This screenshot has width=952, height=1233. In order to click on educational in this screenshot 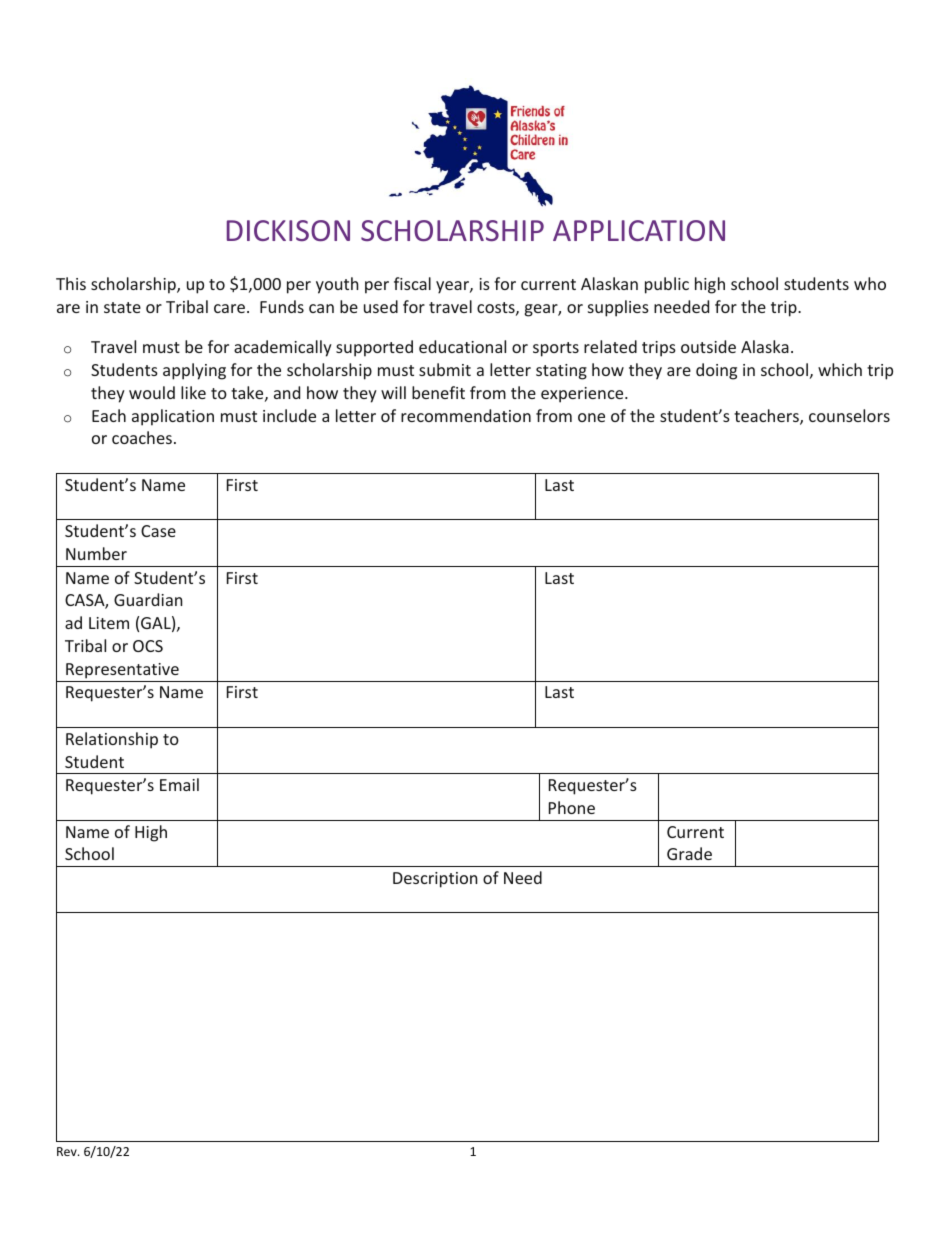, I will do `click(462, 346)`.
